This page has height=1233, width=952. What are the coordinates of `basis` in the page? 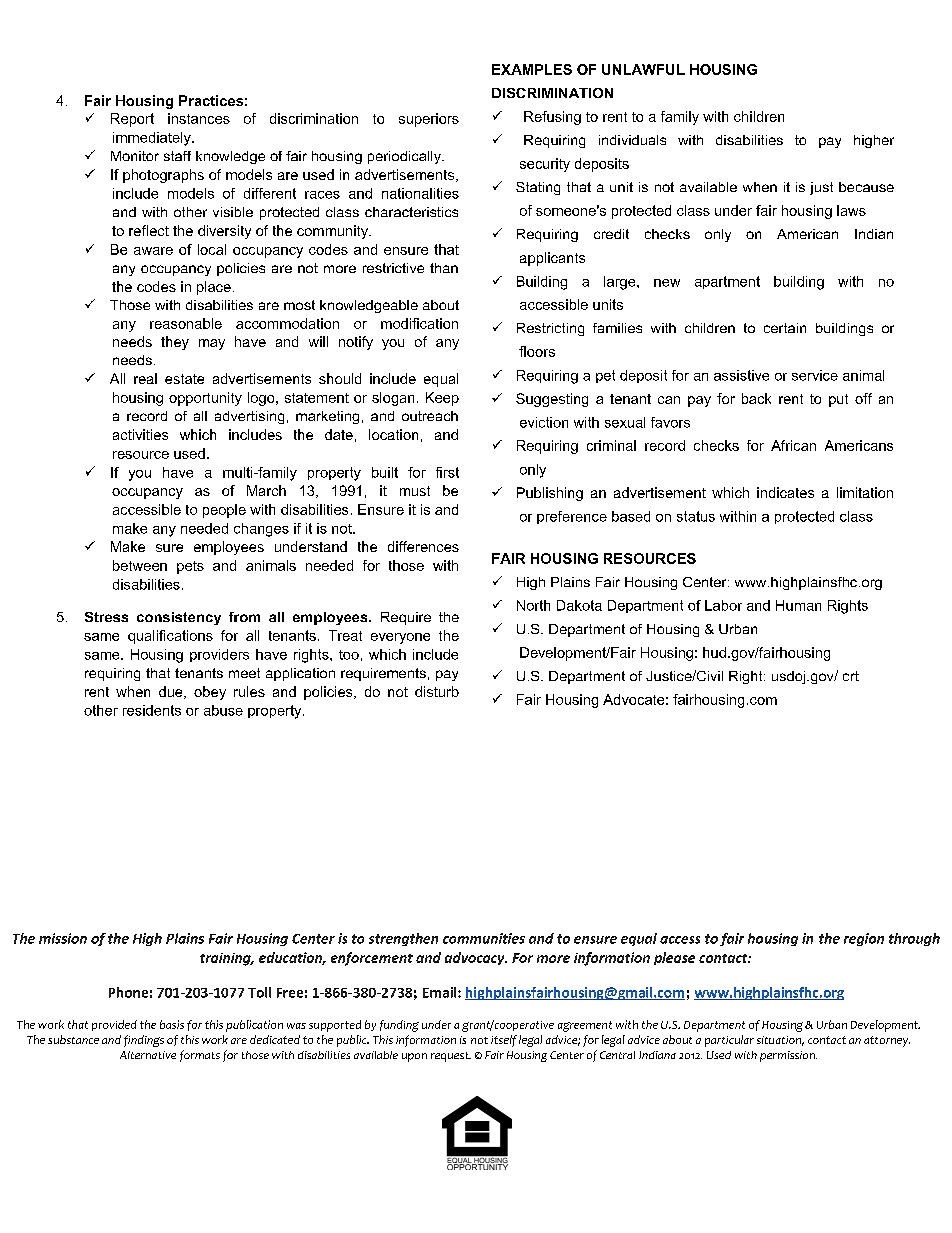 It's located at (172, 1024).
